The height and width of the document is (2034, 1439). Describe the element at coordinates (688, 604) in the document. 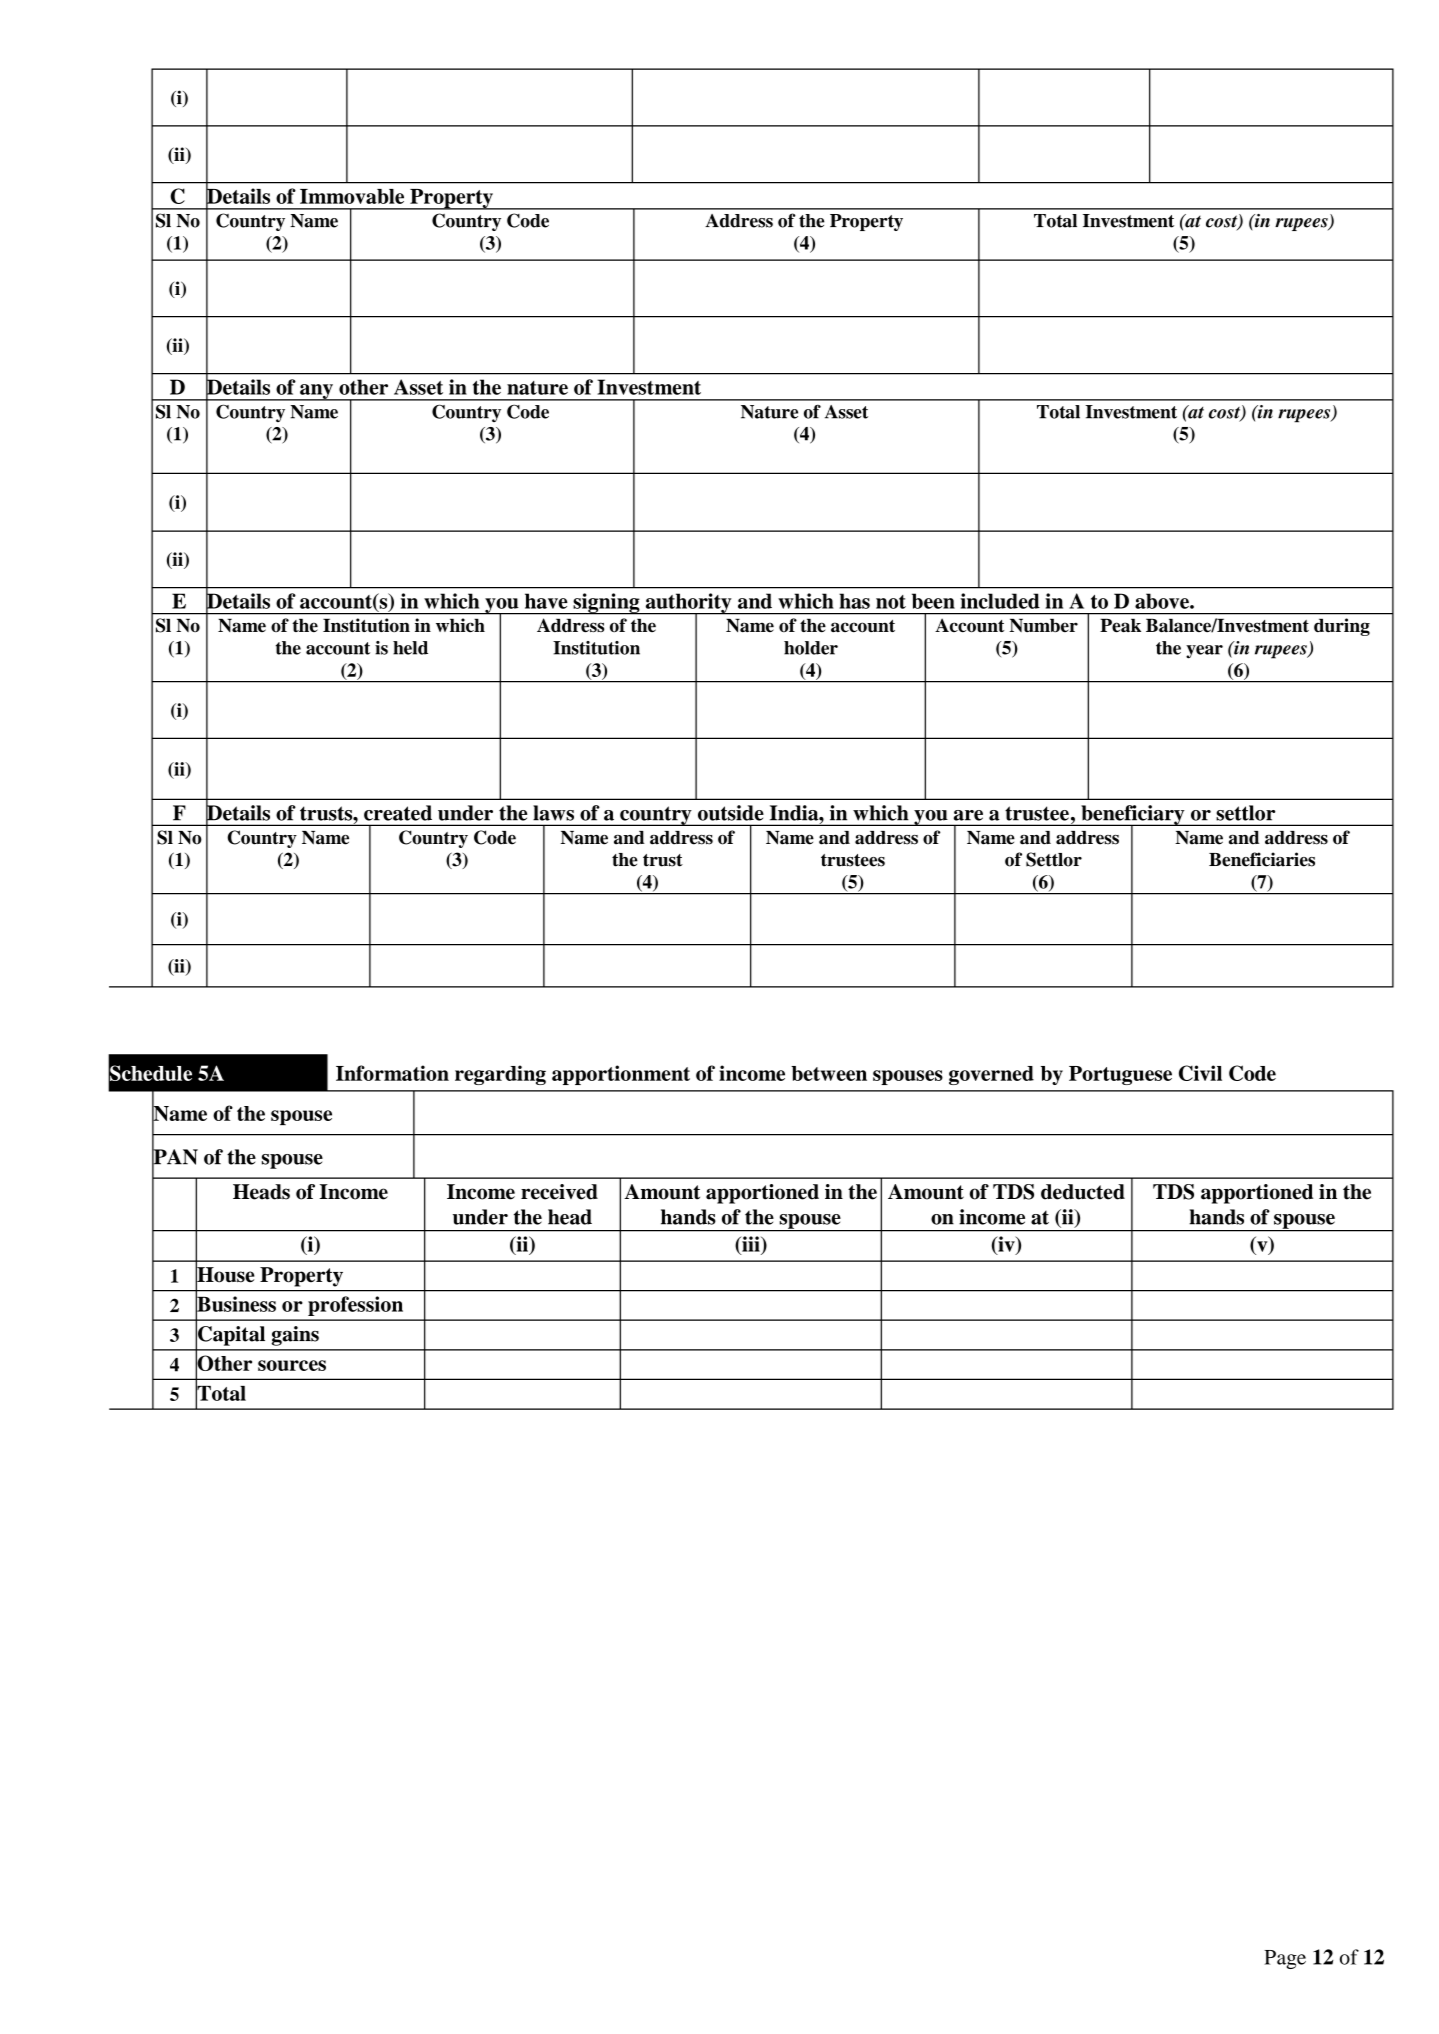

I see `authority` at that location.
